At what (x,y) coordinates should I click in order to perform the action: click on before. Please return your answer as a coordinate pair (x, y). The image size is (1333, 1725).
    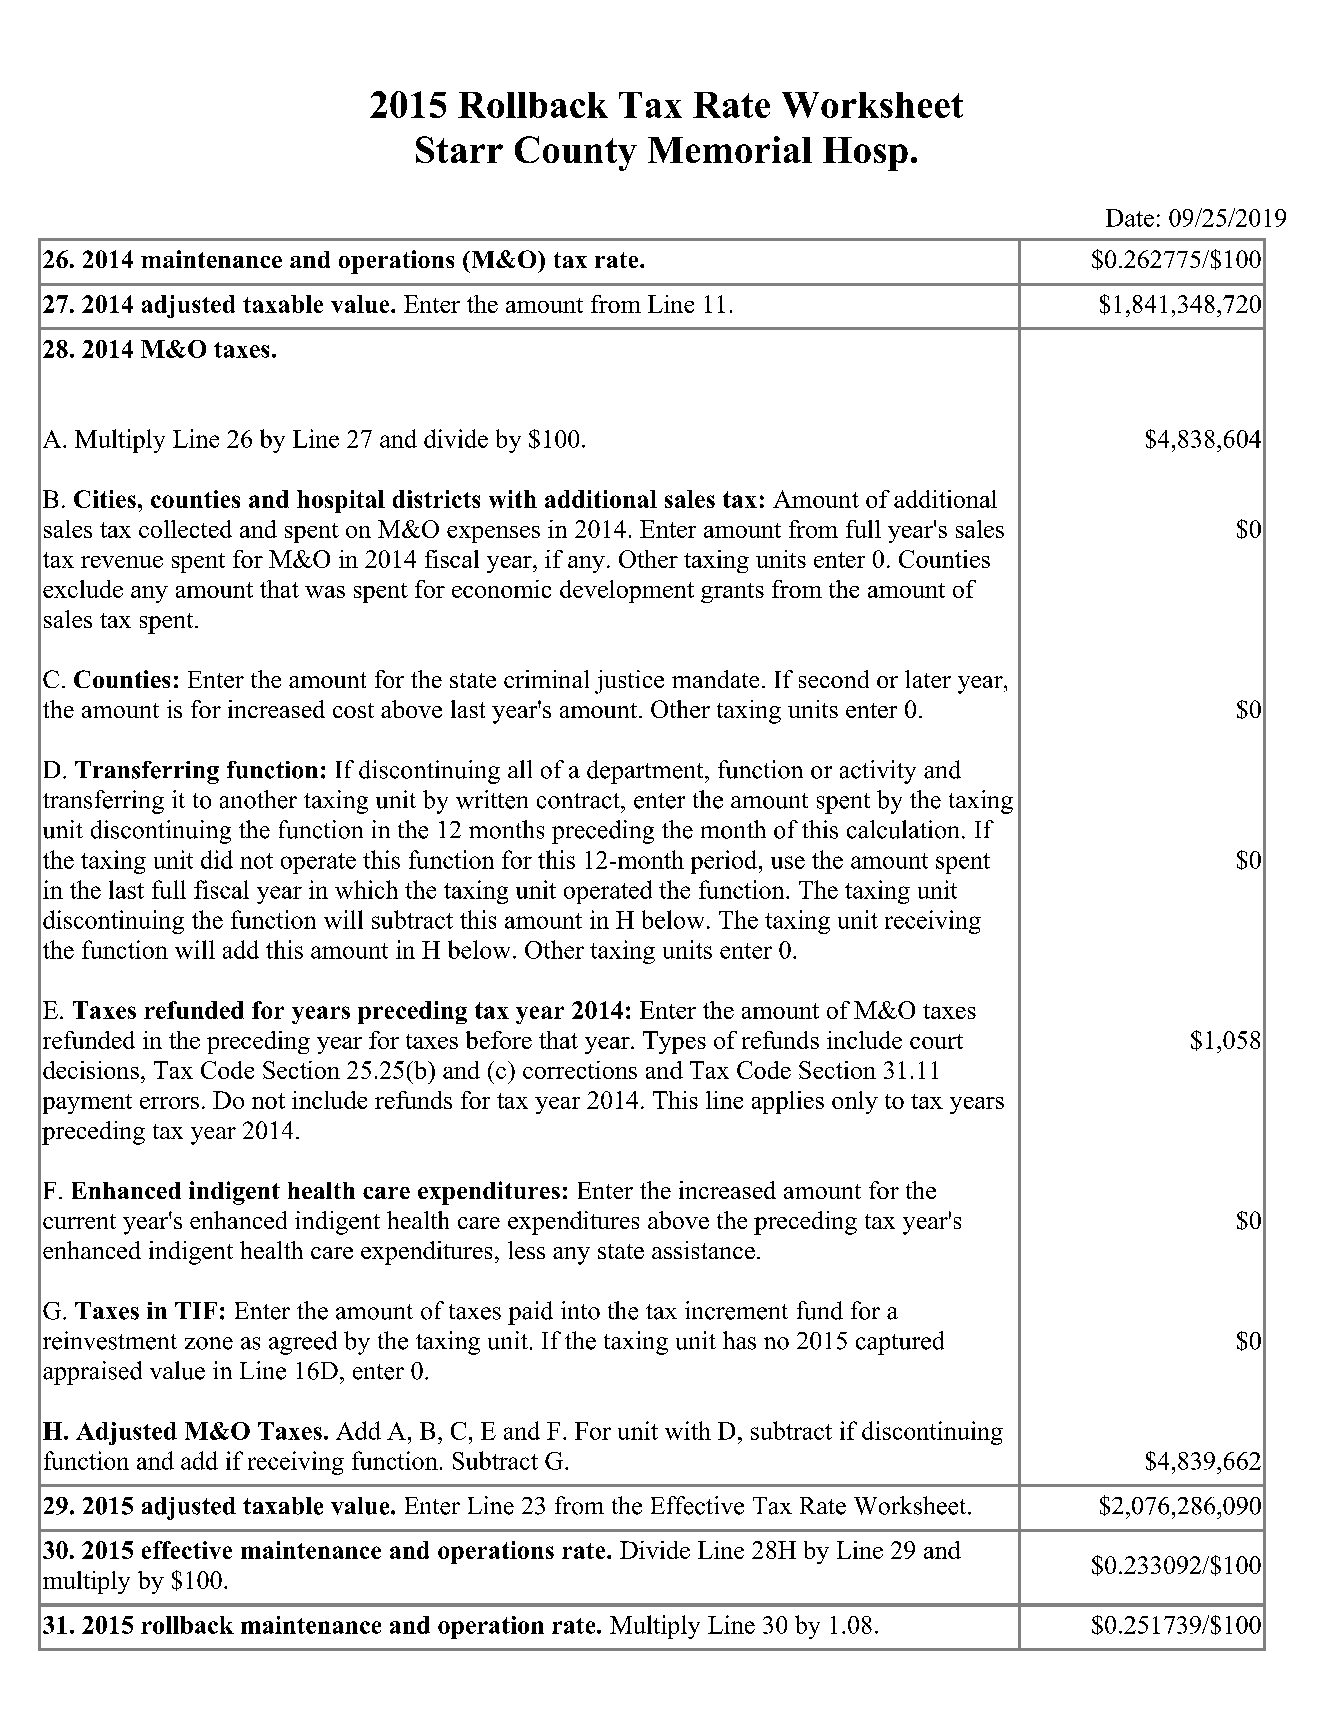
    Looking at the image, I should click on (499, 1040).
